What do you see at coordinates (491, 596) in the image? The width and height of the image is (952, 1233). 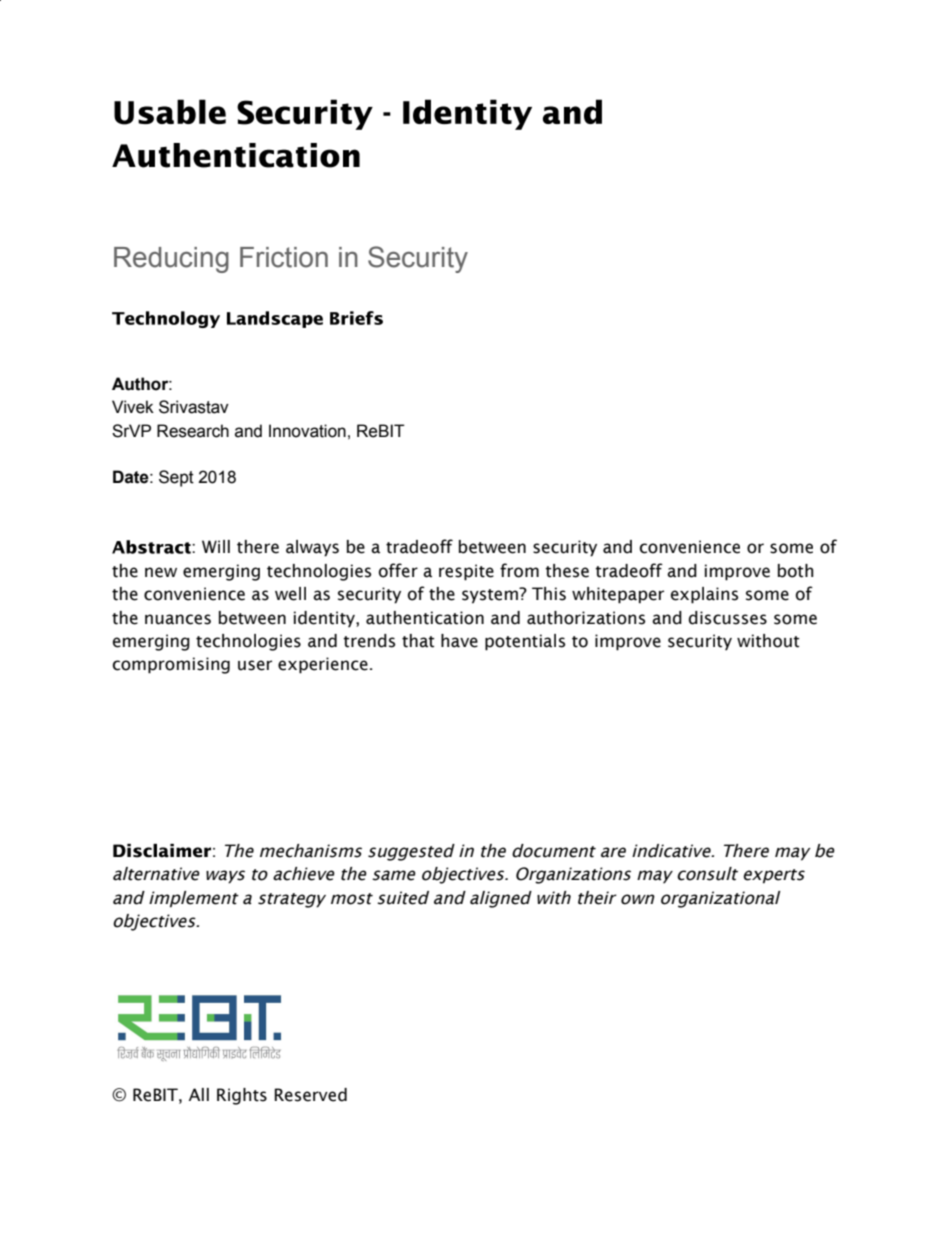 I see `system` at bounding box center [491, 596].
